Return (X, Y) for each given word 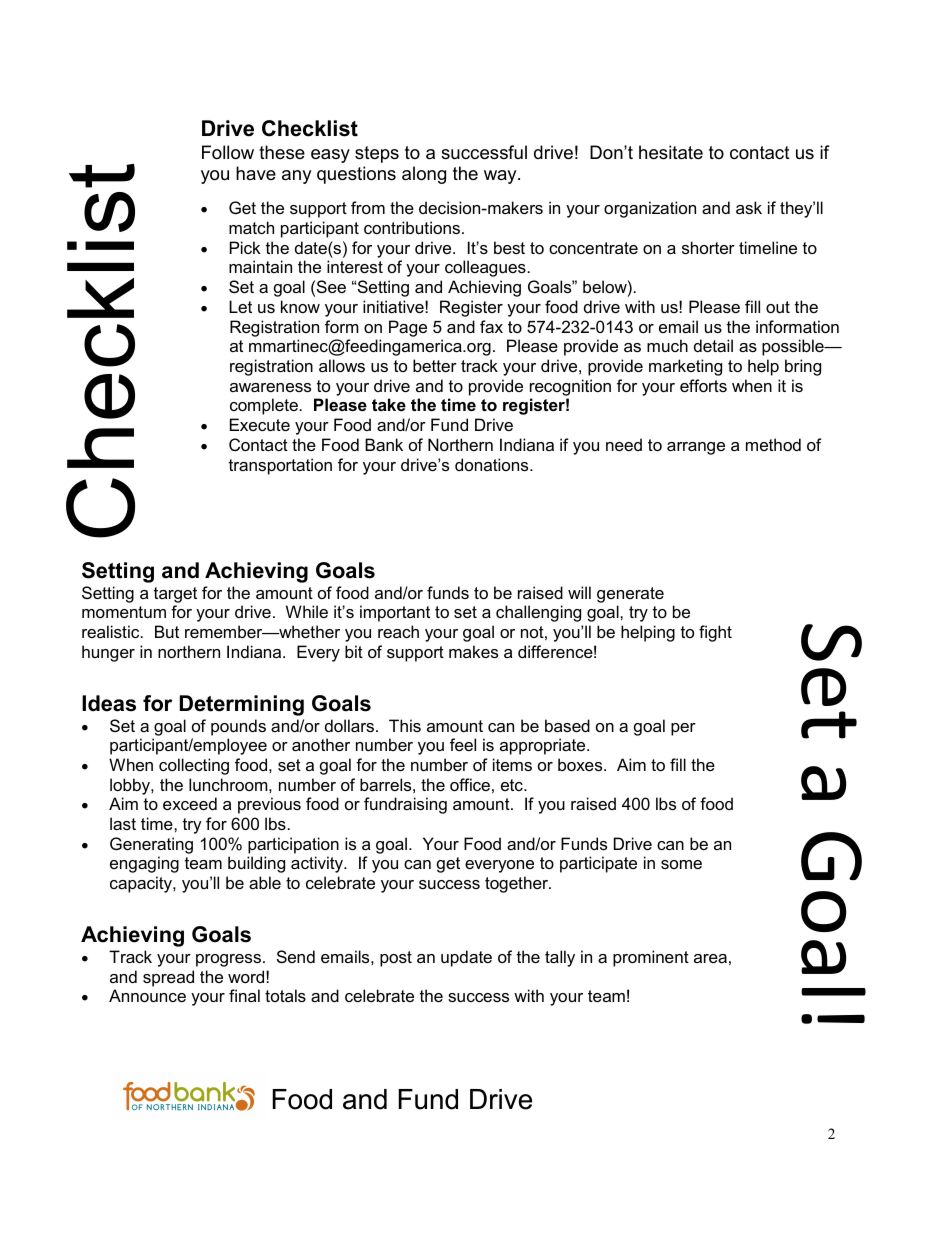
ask (749, 207)
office (470, 784)
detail (713, 345)
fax (491, 326)
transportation (280, 466)
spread (168, 978)
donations (493, 464)
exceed (190, 803)
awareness (270, 387)
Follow (228, 152)
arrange (696, 448)
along (424, 175)
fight (715, 633)
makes (473, 651)
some (681, 864)
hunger (108, 653)
